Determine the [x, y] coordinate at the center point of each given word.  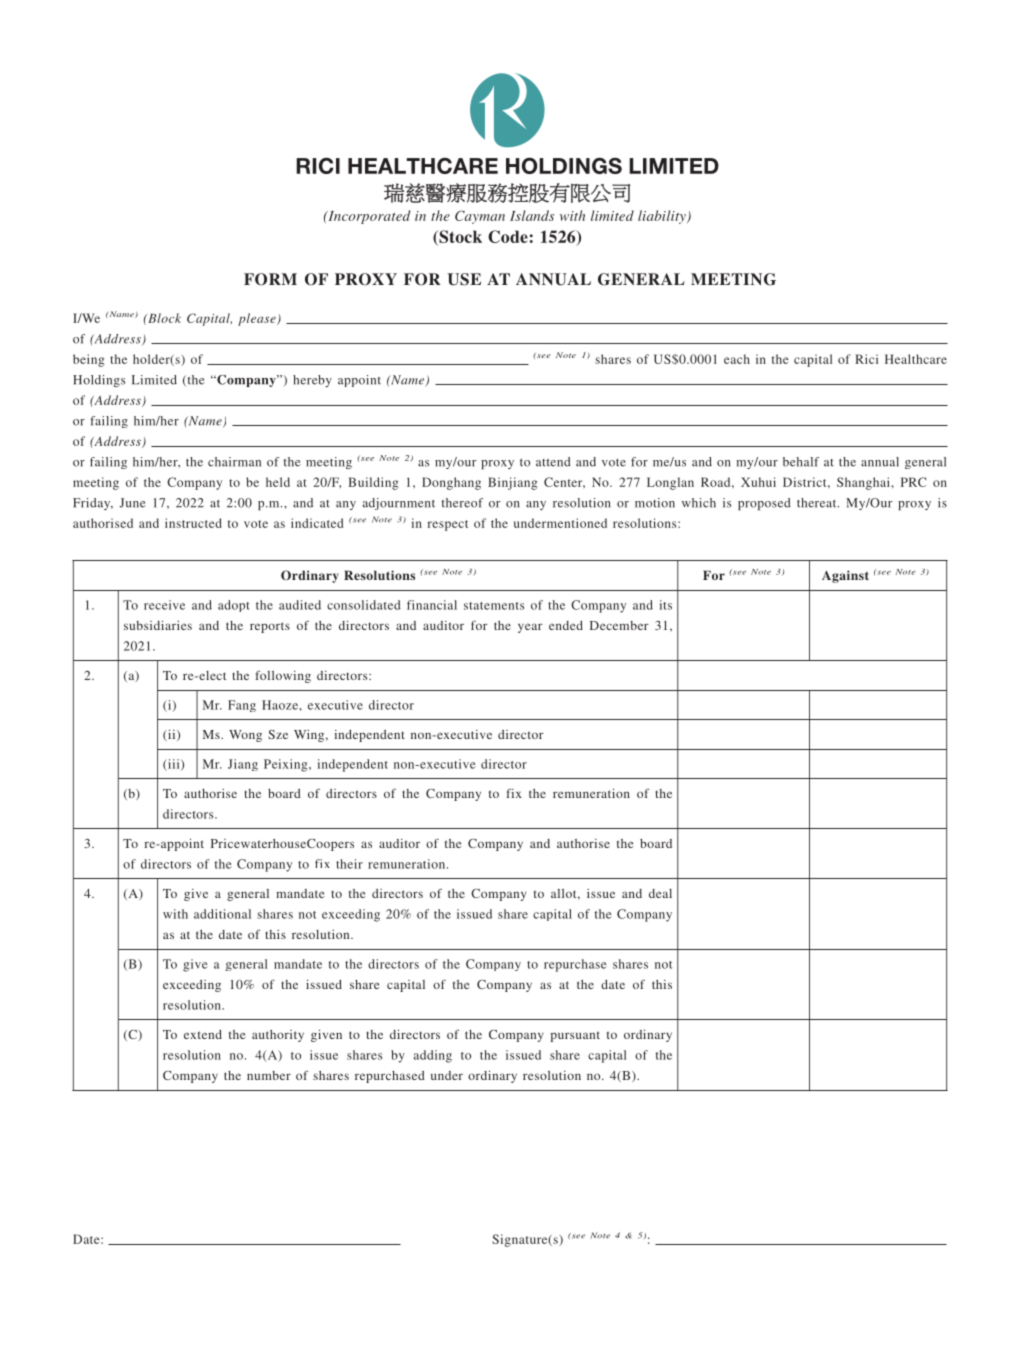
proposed [764, 504]
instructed [193, 523]
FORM [270, 279]
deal [660, 893]
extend [203, 1034]
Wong [245, 736]
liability [663, 217]
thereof [462, 503]
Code [508, 236]
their [349, 864]
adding [433, 1056]
